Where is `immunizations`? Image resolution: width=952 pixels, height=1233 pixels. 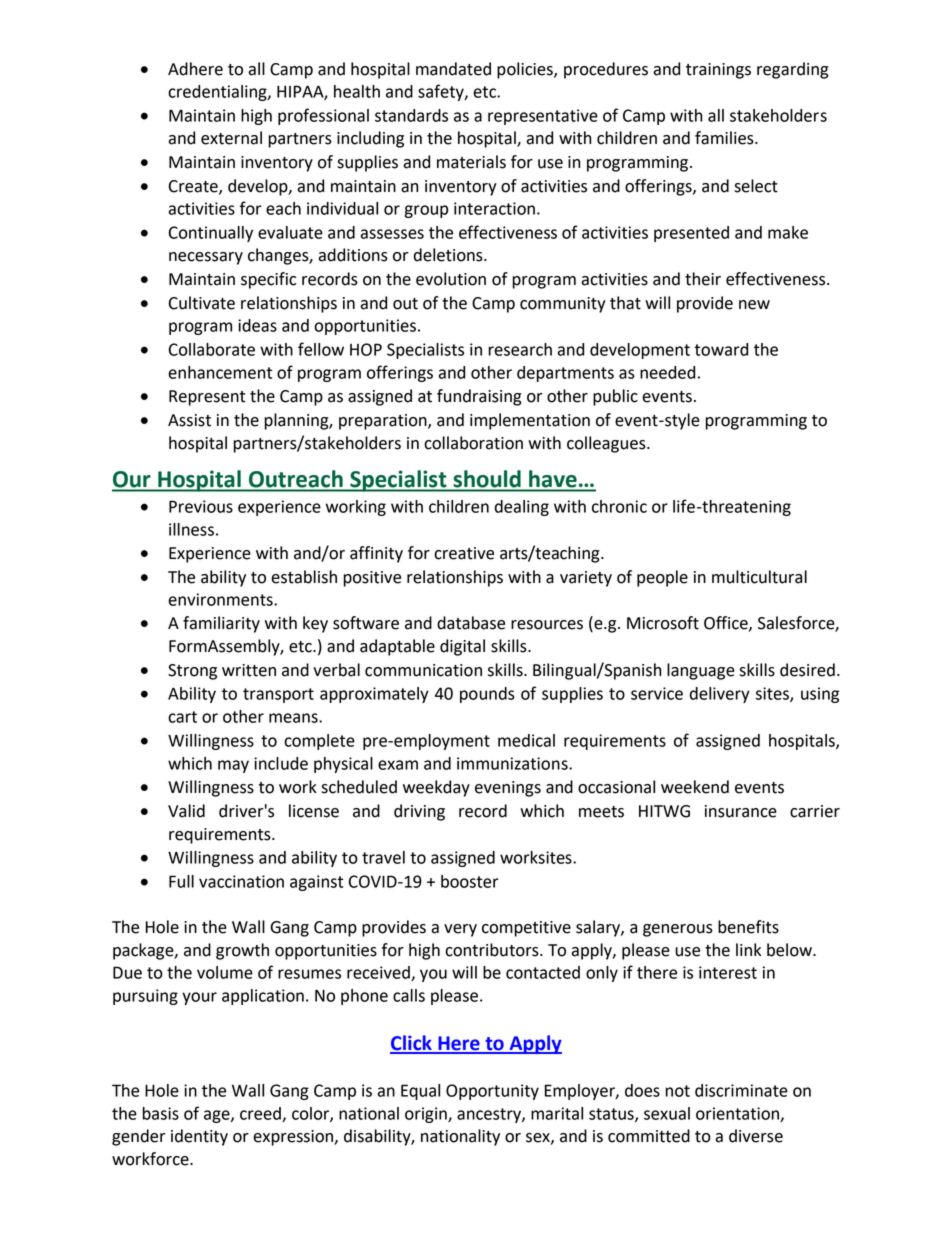 immunizations is located at coordinates (513, 763).
